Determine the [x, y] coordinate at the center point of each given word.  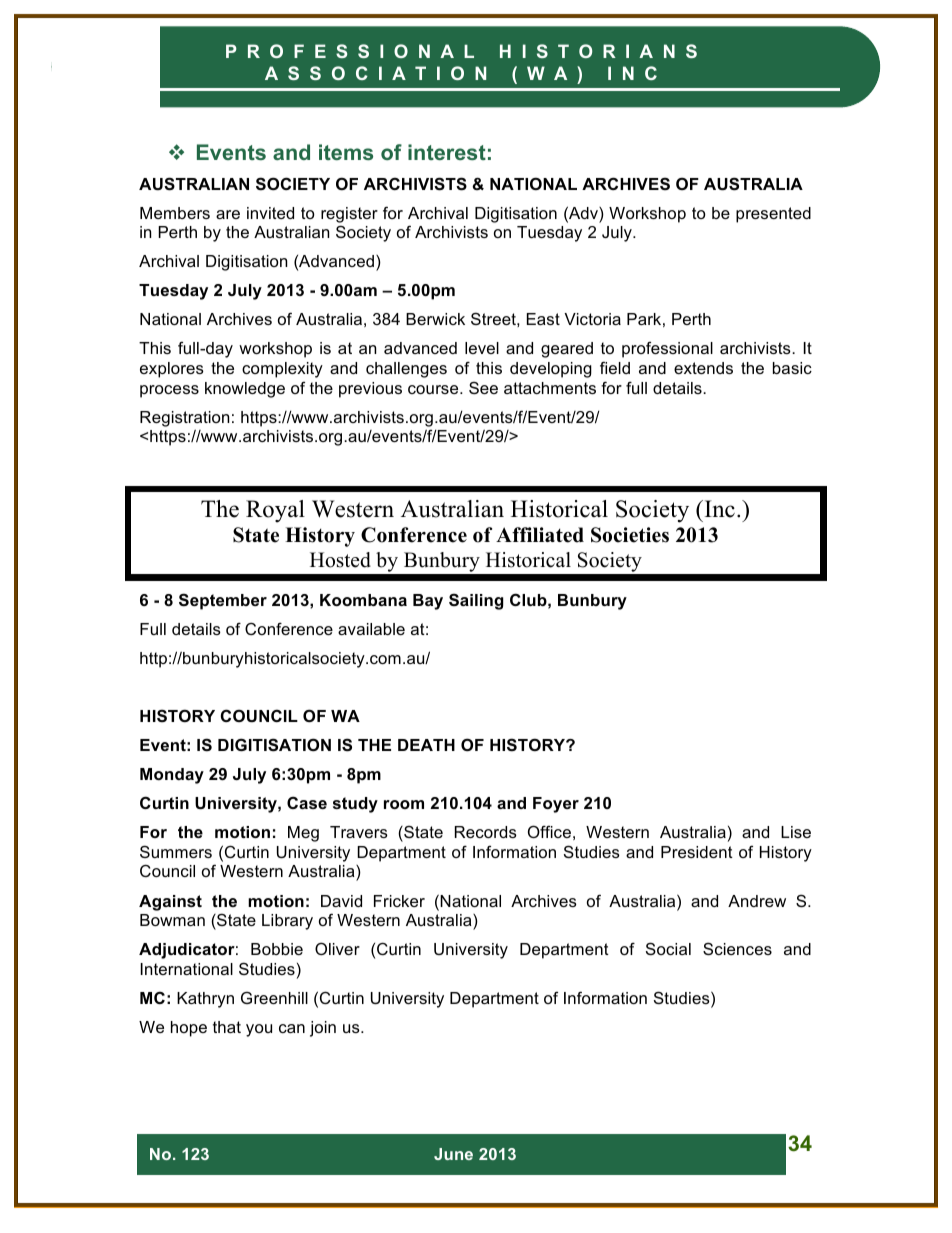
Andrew [757, 901]
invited [270, 213]
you [259, 1030]
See [483, 387]
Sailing [476, 601]
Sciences [737, 948]
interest [447, 152]
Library [287, 922]
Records [486, 832]
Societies [630, 535]
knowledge [245, 390]
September [223, 601]
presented [773, 215]
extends [703, 368]
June [453, 1154]
